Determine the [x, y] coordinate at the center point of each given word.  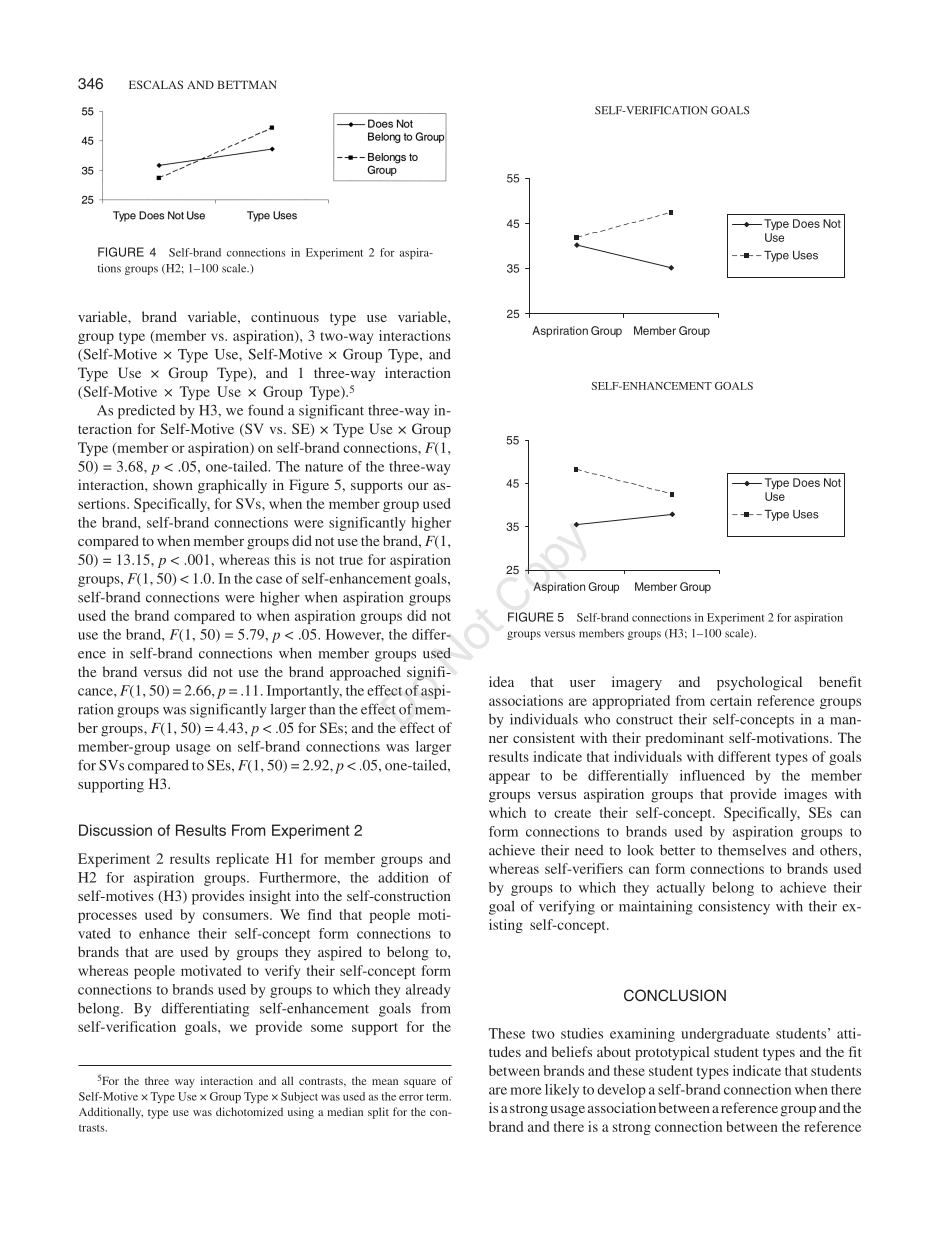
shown [173, 484]
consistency [734, 907]
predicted [146, 411]
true [351, 560]
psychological [759, 683]
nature [324, 467]
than [322, 709]
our [418, 486]
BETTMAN [247, 84]
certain [731, 700]
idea [501, 681]
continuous [285, 316]
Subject [299, 1097]
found [266, 410]
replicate [242, 860]
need [589, 850]
